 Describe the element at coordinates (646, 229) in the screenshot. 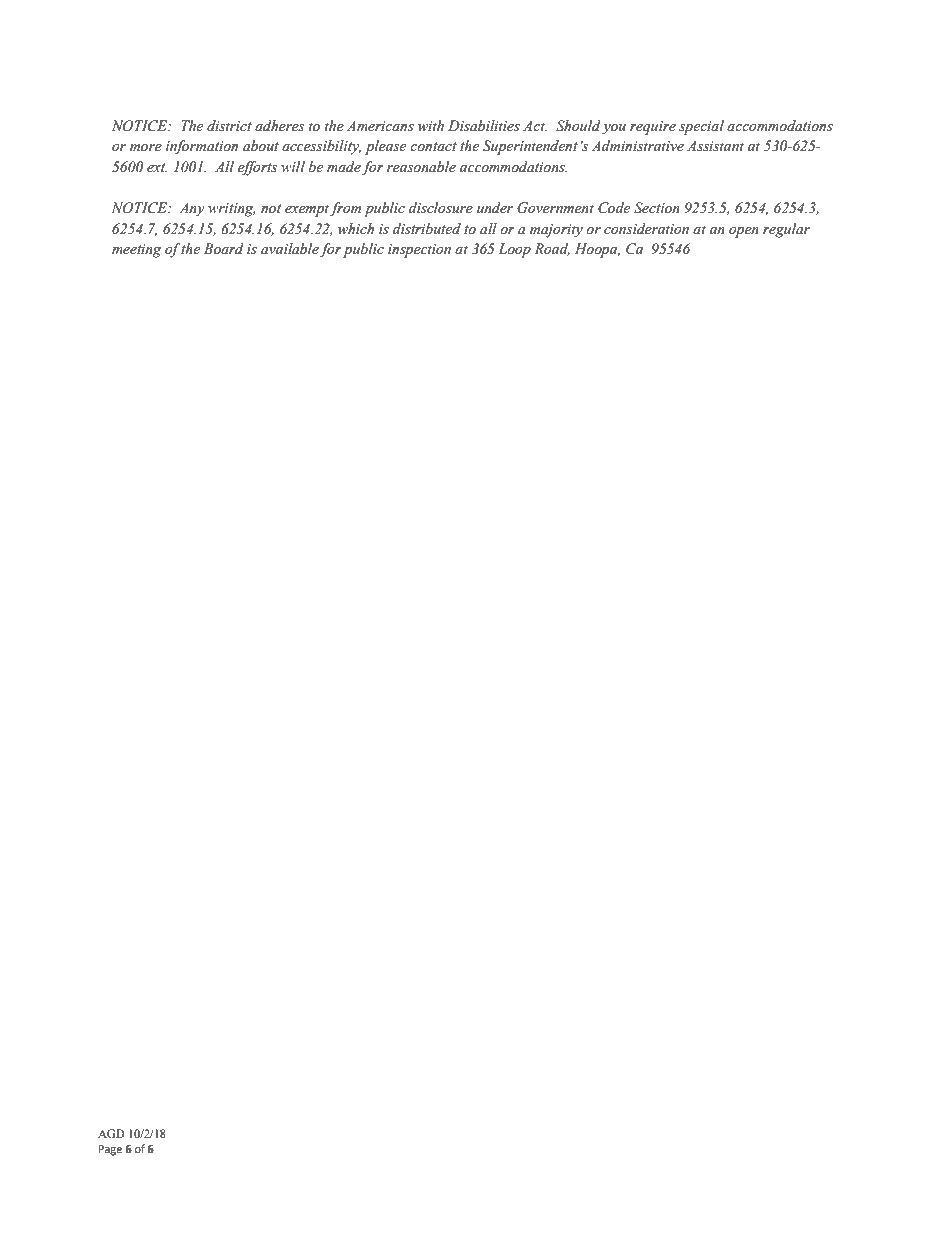

I see `consideration` at that location.
